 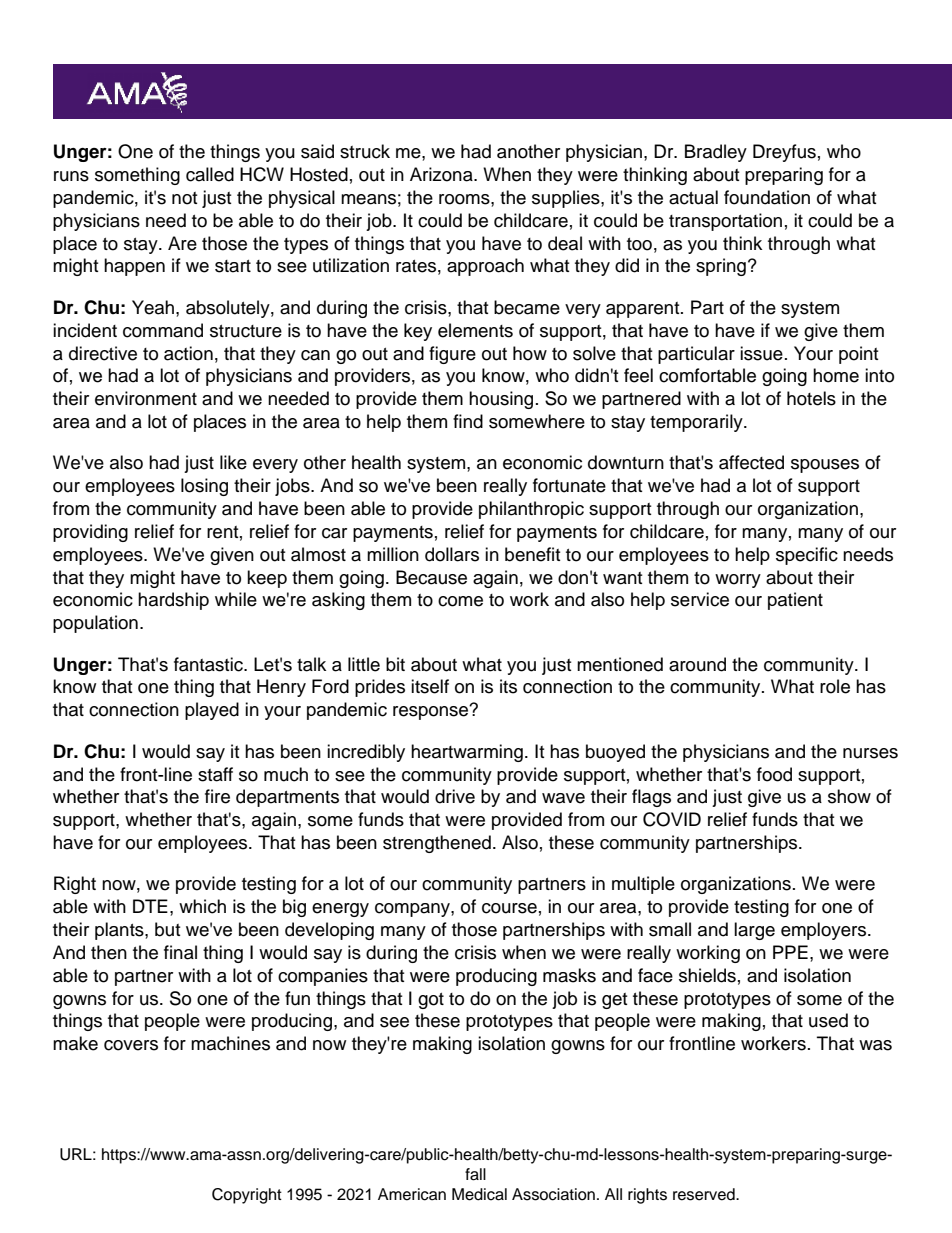 I want to click on covers, so click(x=131, y=1045).
